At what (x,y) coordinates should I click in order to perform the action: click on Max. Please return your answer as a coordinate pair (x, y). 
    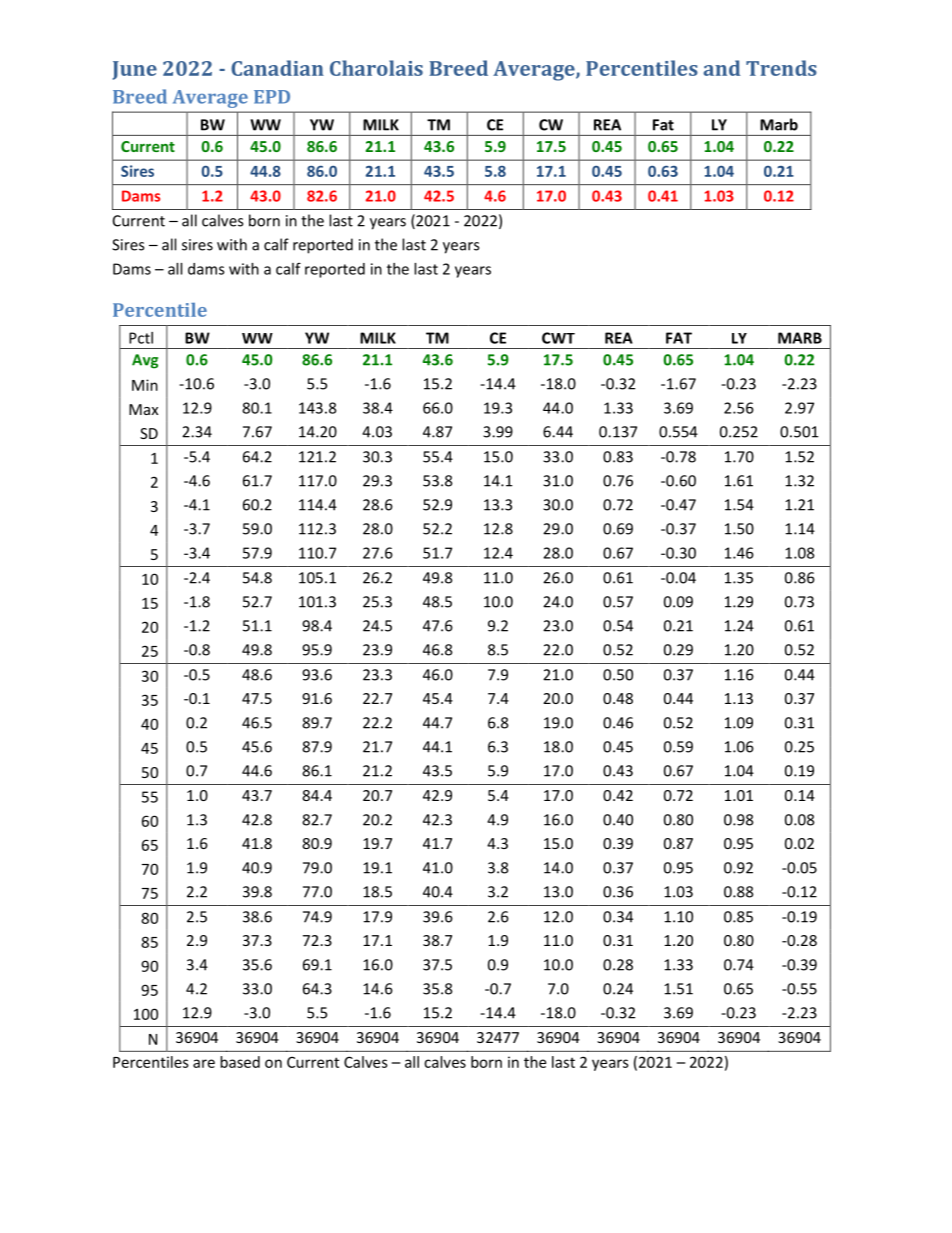
    Looking at the image, I should click on (143, 409).
